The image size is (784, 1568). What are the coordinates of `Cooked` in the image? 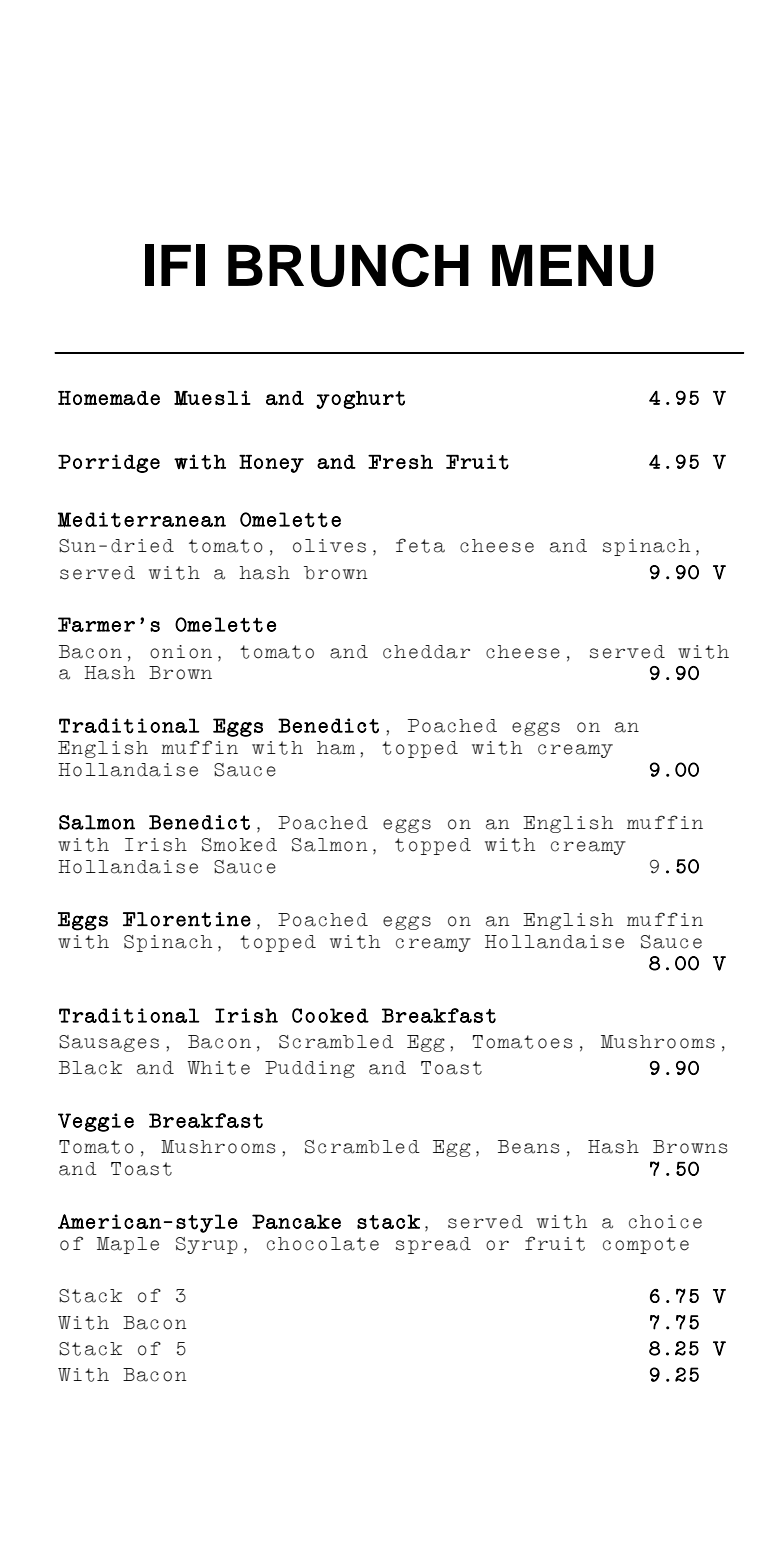 It's located at (330, 1015).
